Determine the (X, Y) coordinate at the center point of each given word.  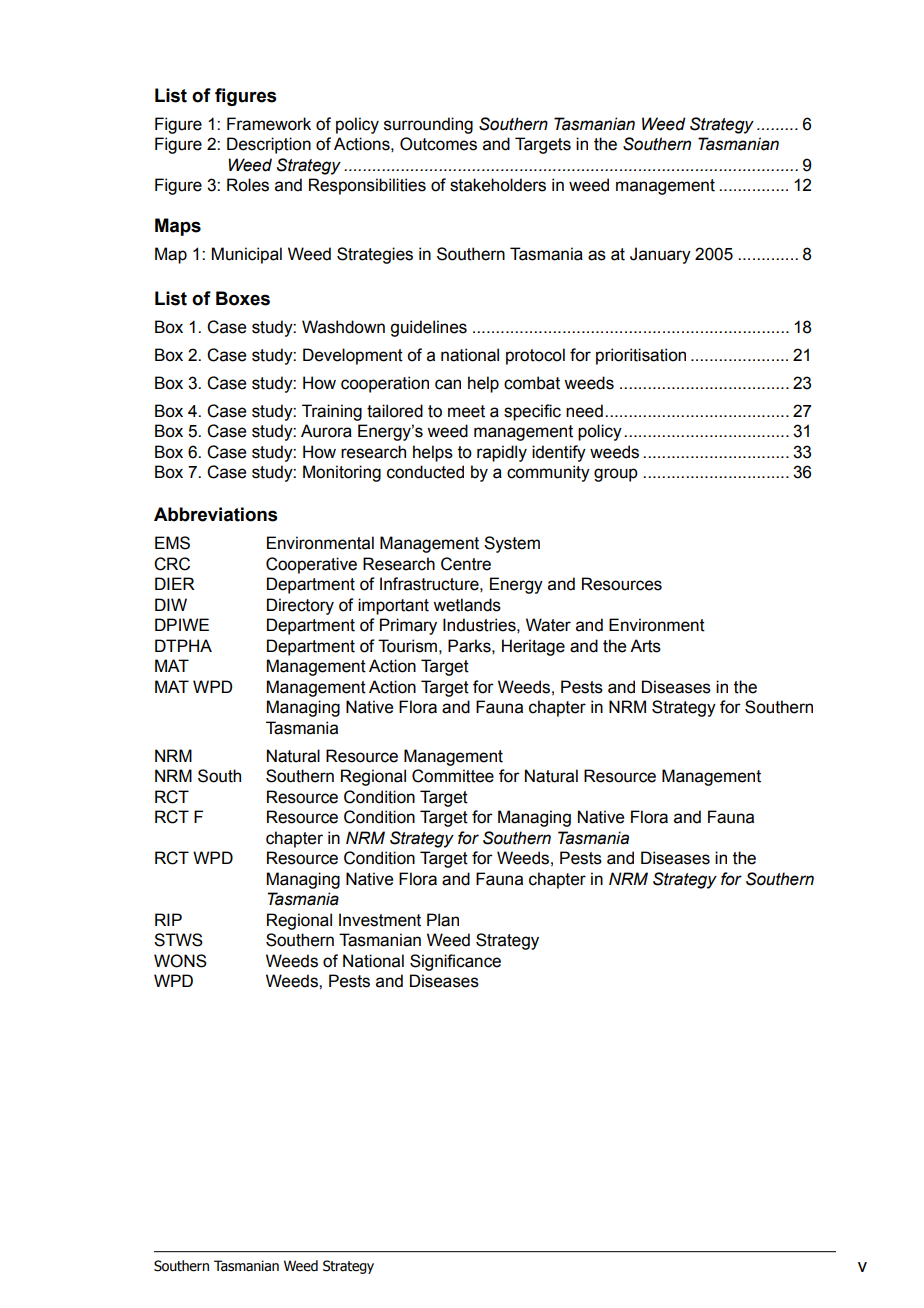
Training (332, 412)
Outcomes (438, 144)
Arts (645, 646)
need (584, 411)
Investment (380, 920)
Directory (300, 606)
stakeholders (498, 185)
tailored (395, 411)
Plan (443, 920)
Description (269, 145)
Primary (408, 626)
